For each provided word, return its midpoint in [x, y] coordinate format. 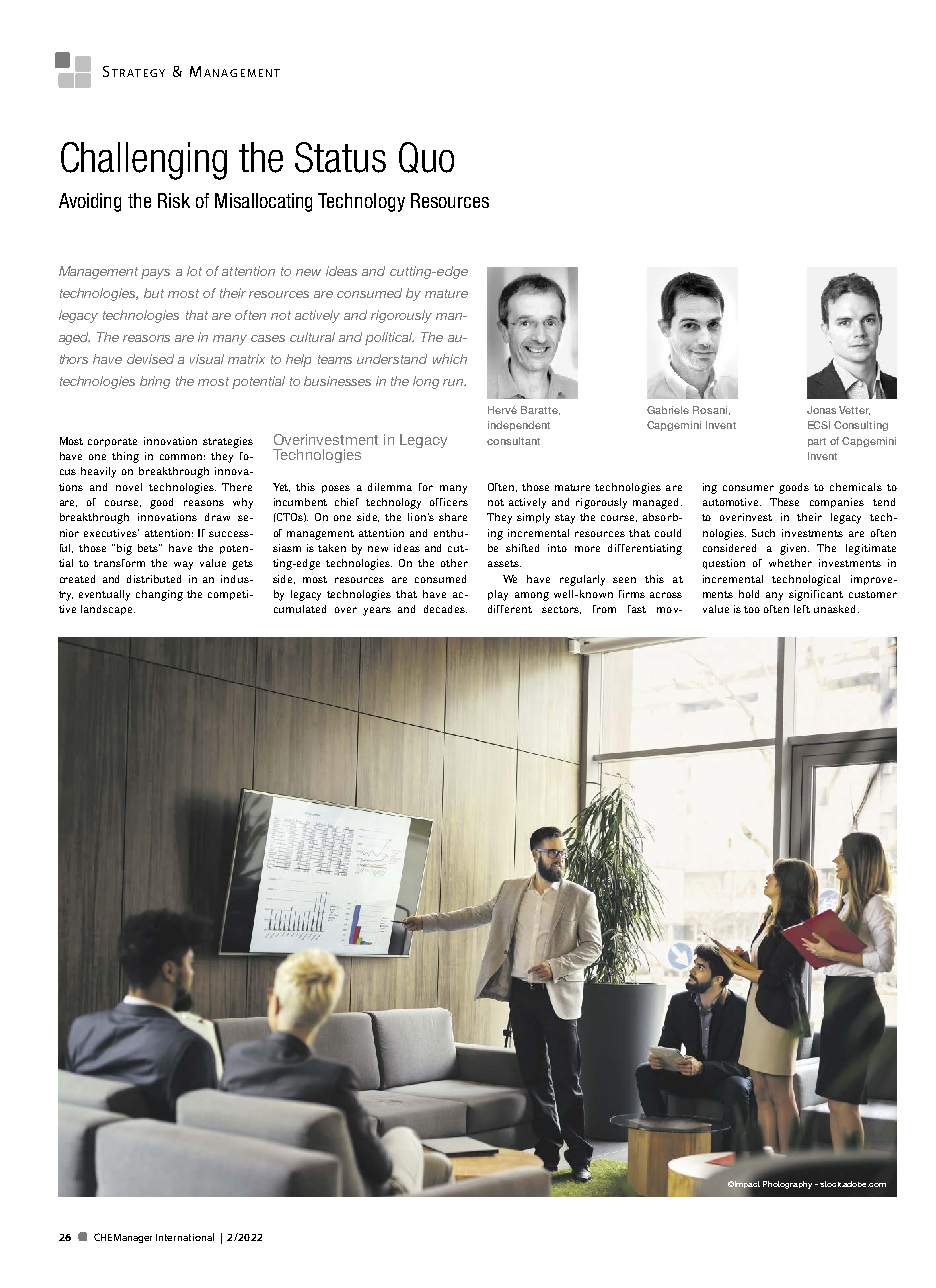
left [802, 609]
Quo [426, 157]
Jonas [821, 410]
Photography [787, 1185]
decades [445, 609]
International [185, 1237]
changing [159, 595]
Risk [174, 200]
